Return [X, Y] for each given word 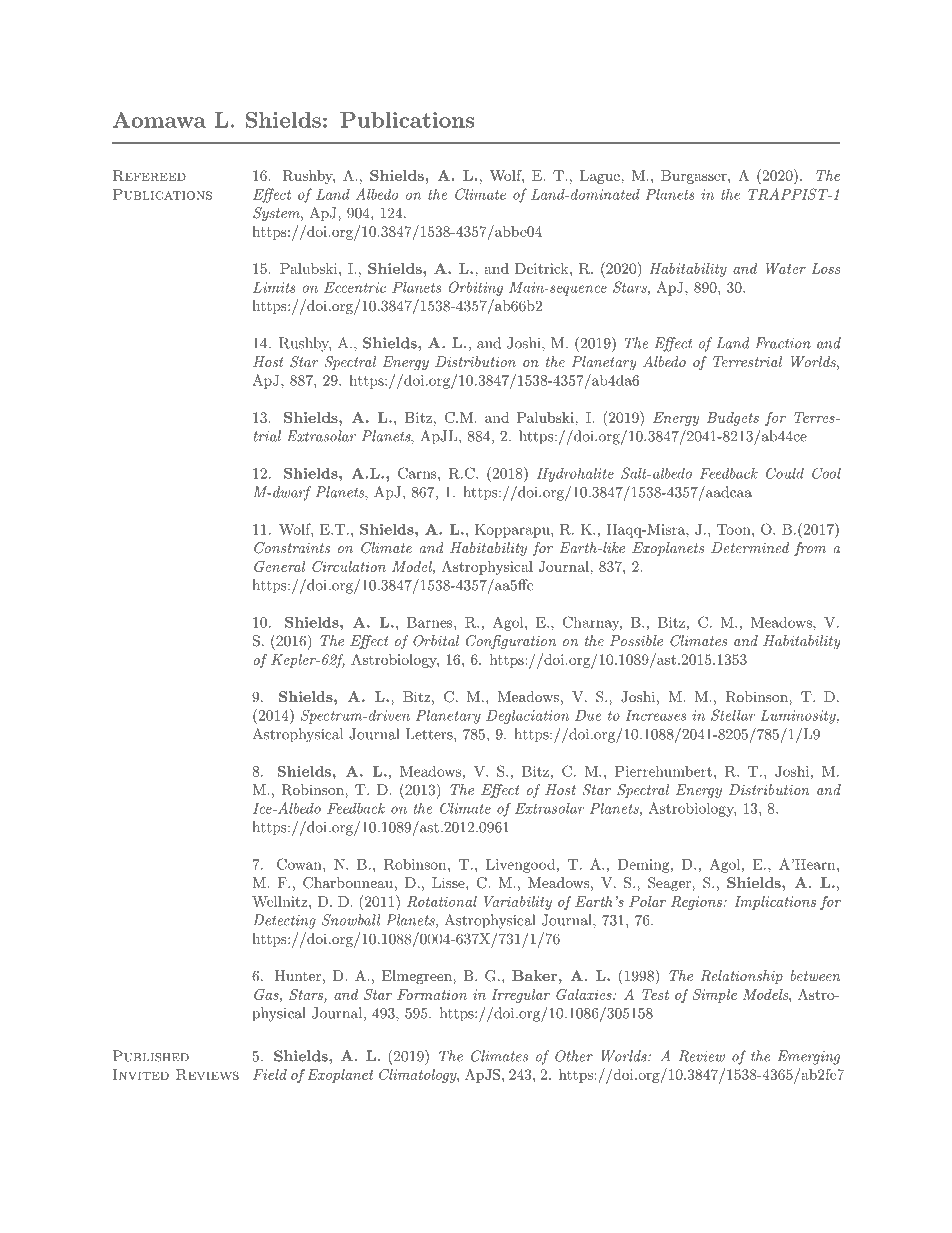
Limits [274, 287]
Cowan [300, 864]
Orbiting [476, 288]
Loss [825, 268]
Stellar [733, 715]
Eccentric [355, 287]
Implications [775, 903]
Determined [750, 547]
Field [270, 1074]
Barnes [431, 622]
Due [588, 715]
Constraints [292, 548]
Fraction [783, 343]
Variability [518, 903]
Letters [430, 734]
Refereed [149, 175]
